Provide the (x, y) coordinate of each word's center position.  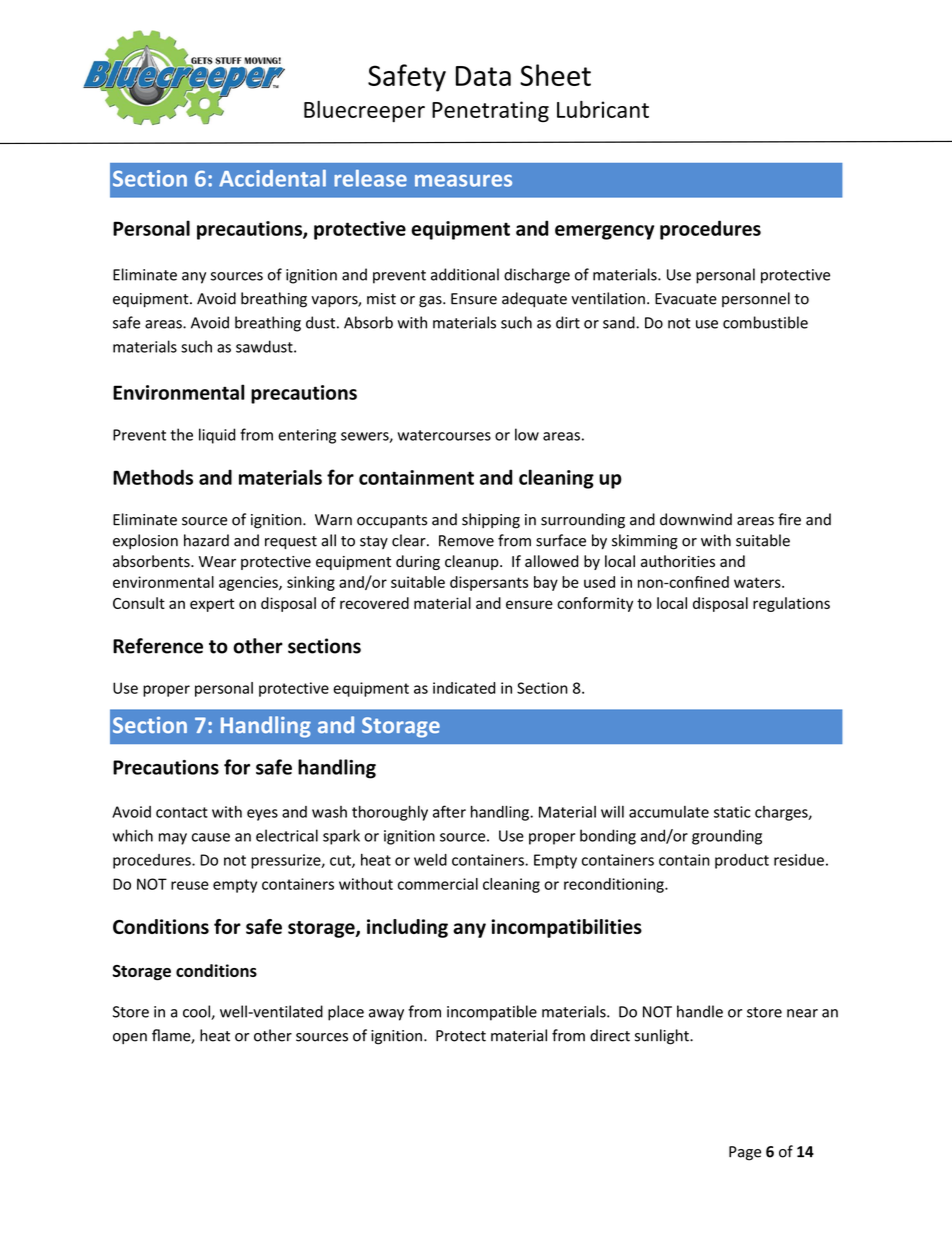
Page (745, 1153)
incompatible (492, 1013)
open (130, 1038)
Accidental (272, 178)
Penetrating (490, 112)
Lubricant (603, 109)
